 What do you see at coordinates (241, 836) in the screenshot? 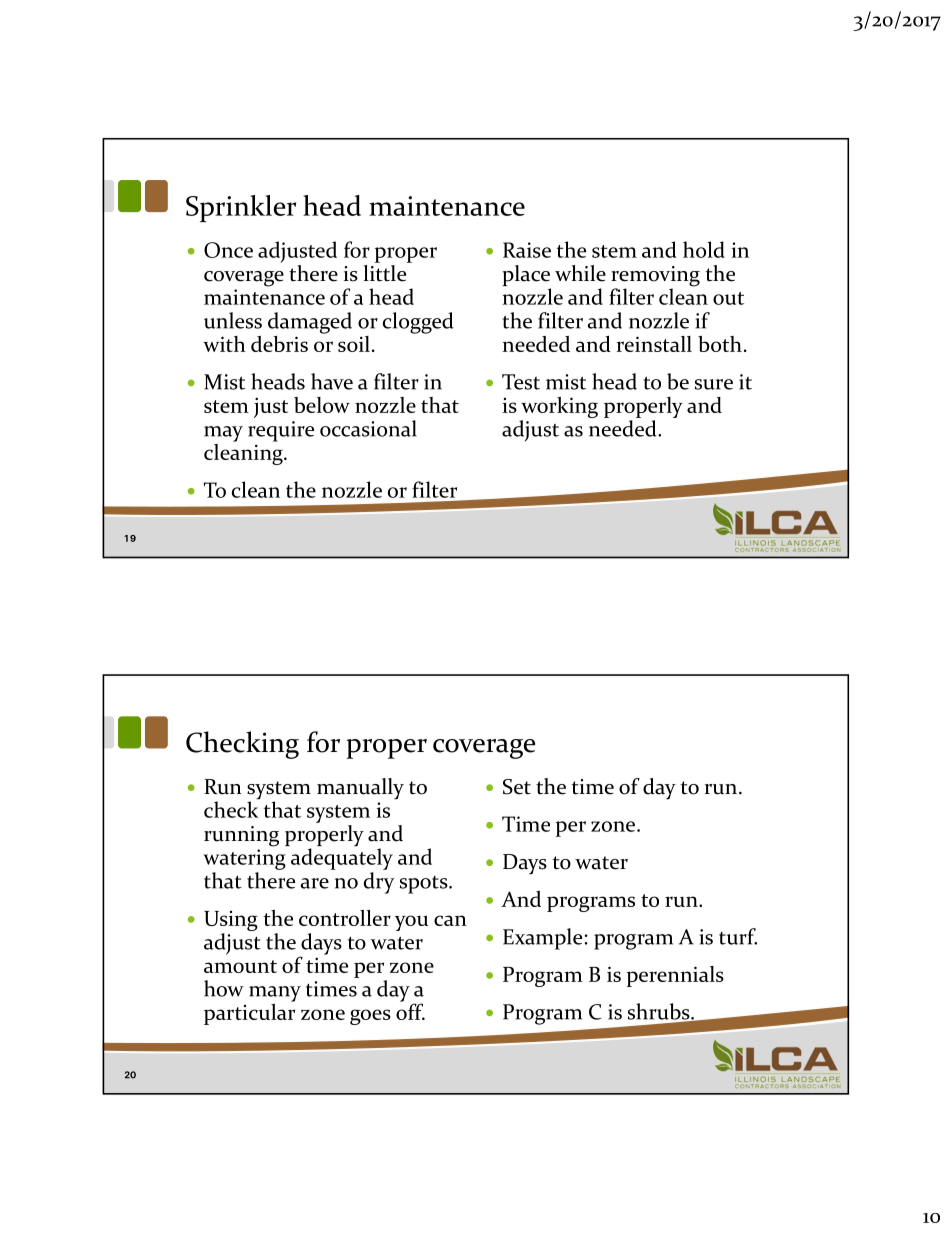
I see `running` at bounding box center [241, 836].
